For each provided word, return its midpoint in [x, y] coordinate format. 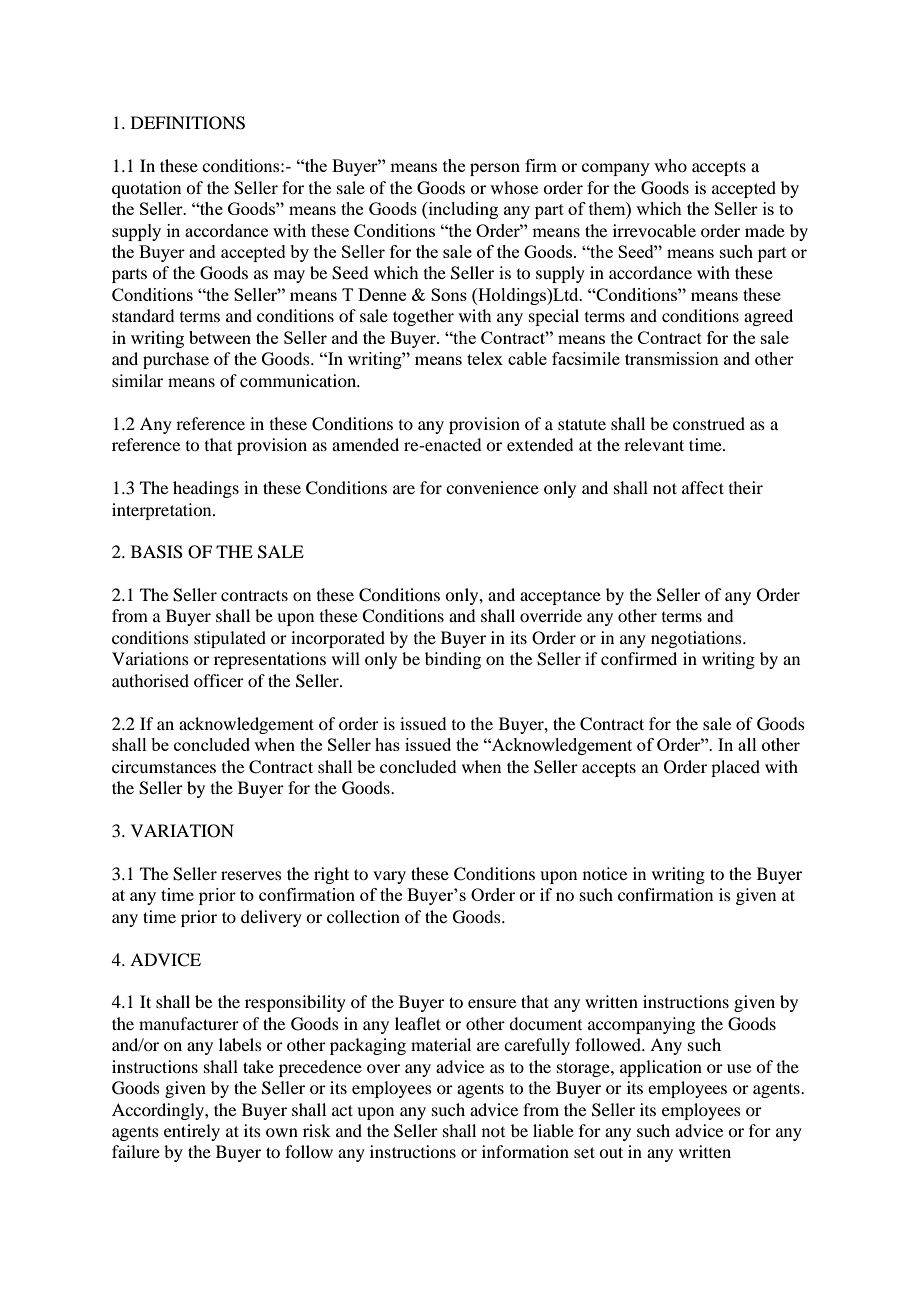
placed [735, 768]
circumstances [164, 766]
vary [389, 877]
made [765, 230]
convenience [492, 487]
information [525, 1151]
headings [206, 489]
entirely [192, 1132]
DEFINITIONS [188, 123]
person [495, 169]
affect [703, 487]
